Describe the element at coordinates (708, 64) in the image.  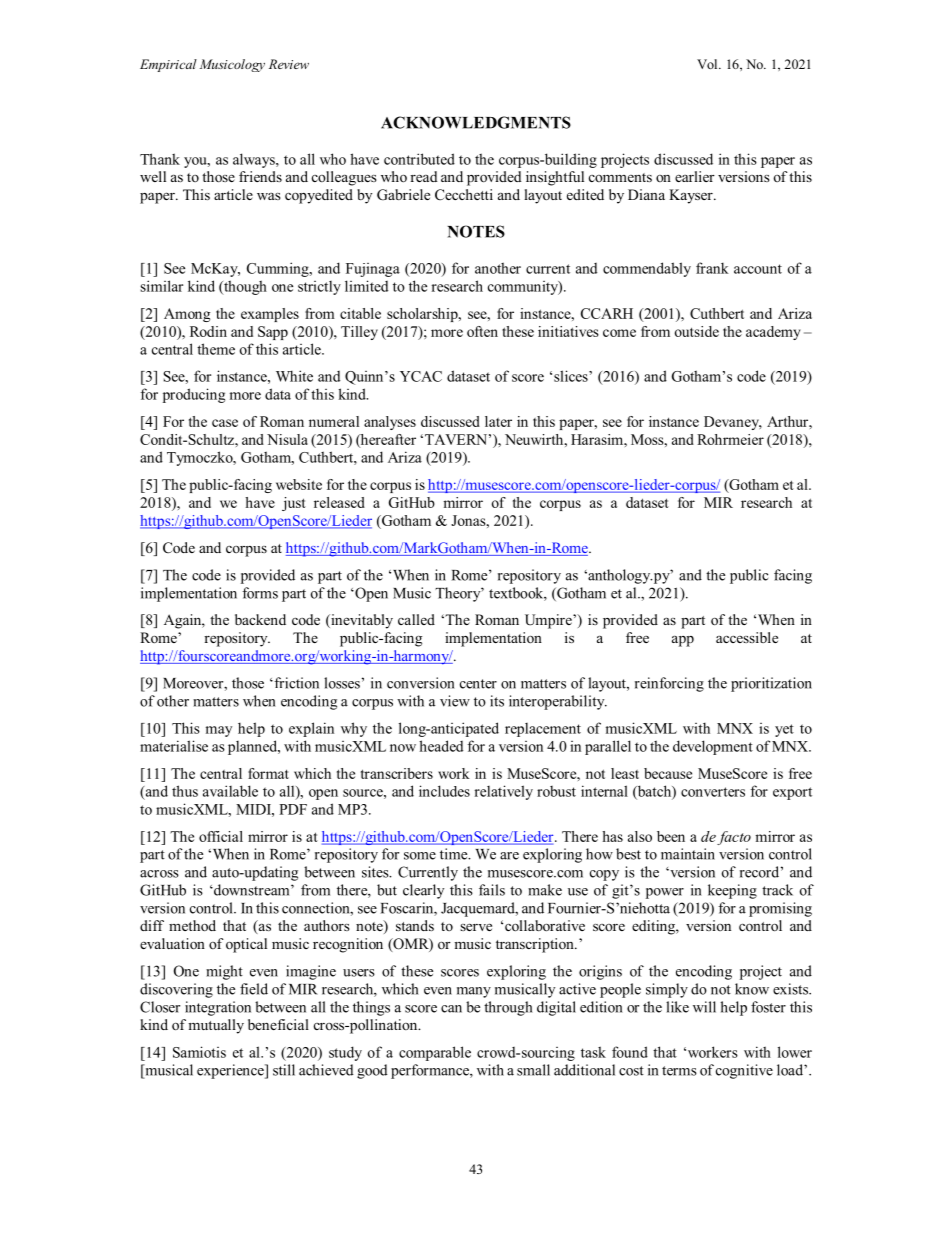
I see `Vol` at that location.
